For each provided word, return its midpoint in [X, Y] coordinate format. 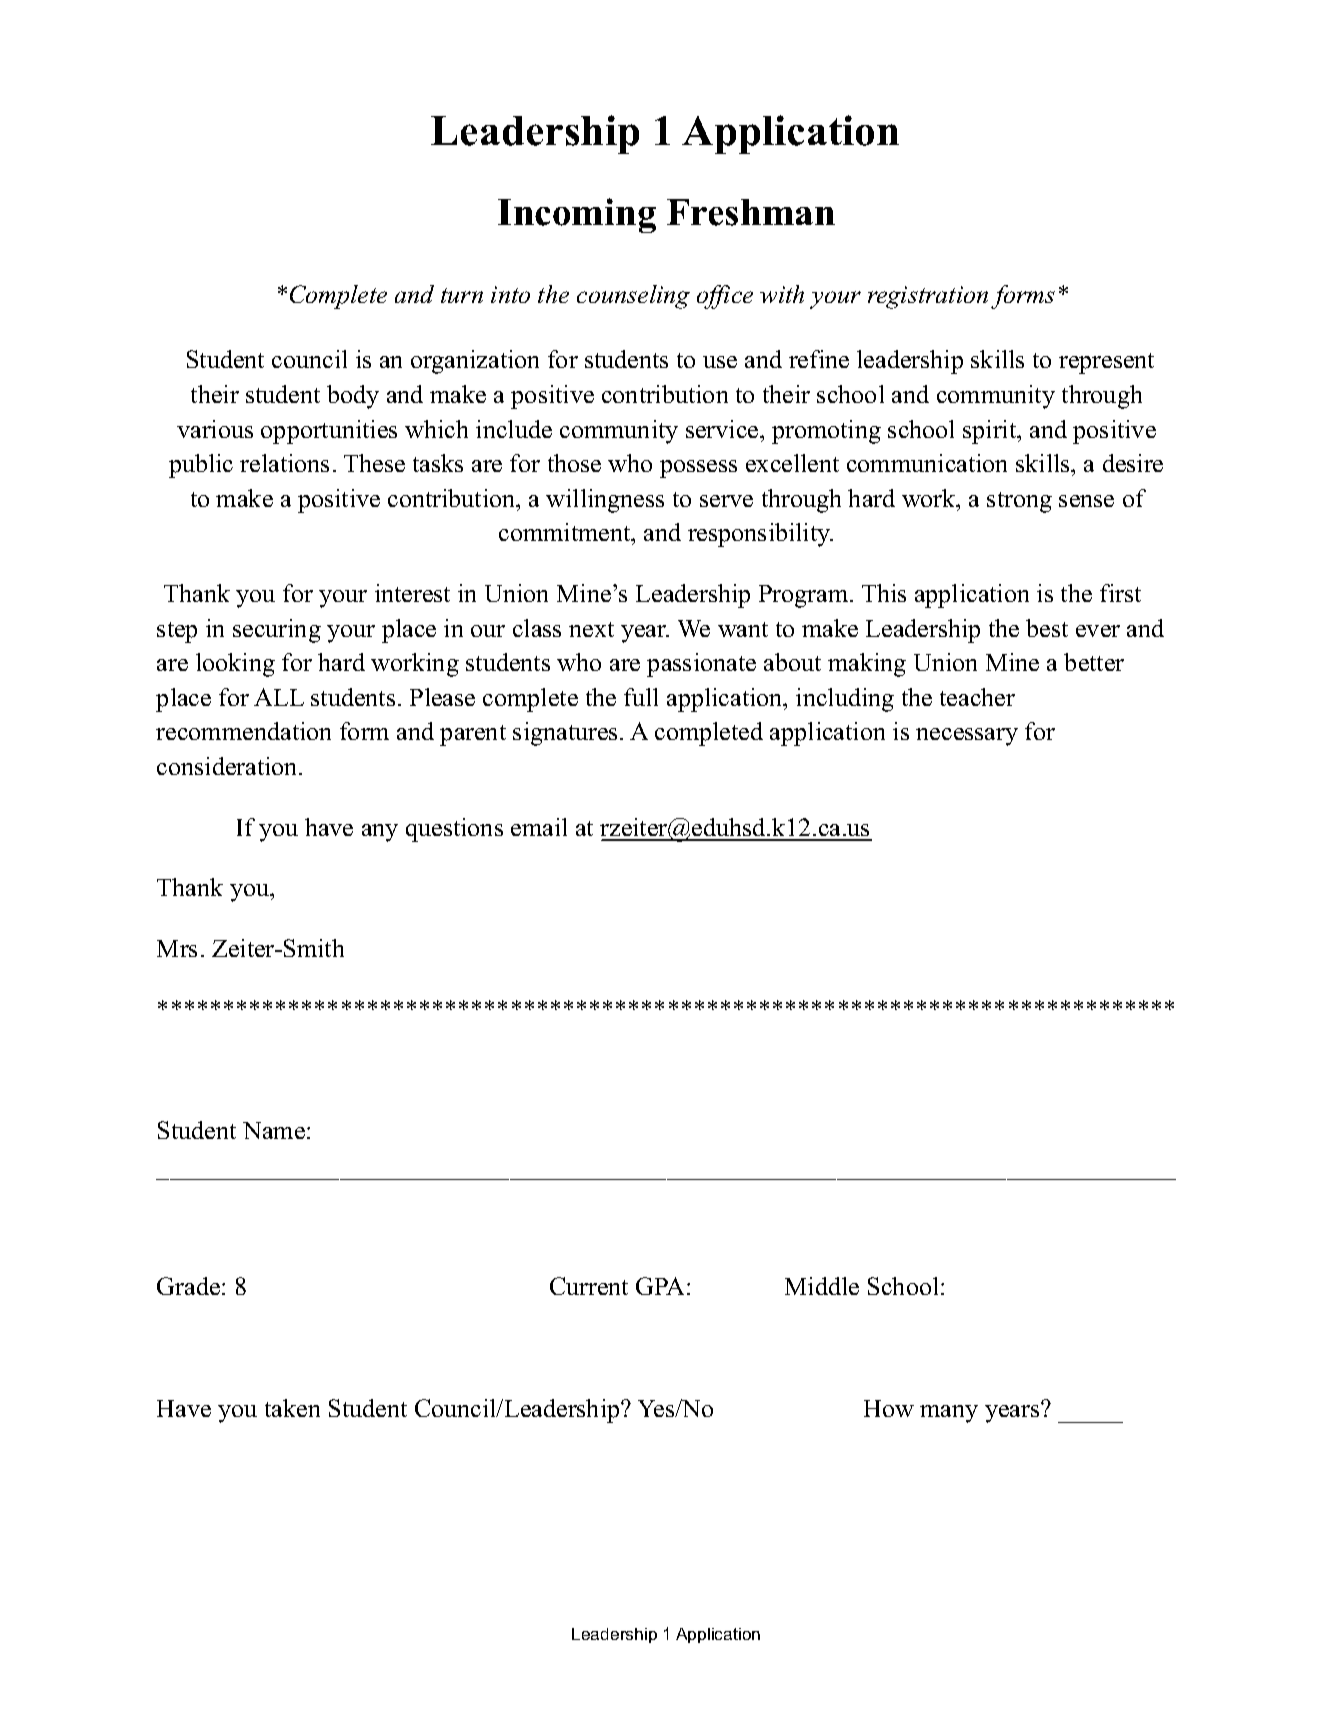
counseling [633, 297]
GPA [662, 1286]
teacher [977, 697]
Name [274, 1130]
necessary [967, 737]
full [641, 697]
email [539, 827]
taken [292, 1408]
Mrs [177, 948]
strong [1019, 502]
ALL [279, 697]
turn [462, 295]
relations [284, 463]
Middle [822, 1286]
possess [698, 469]
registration [928, 297]
